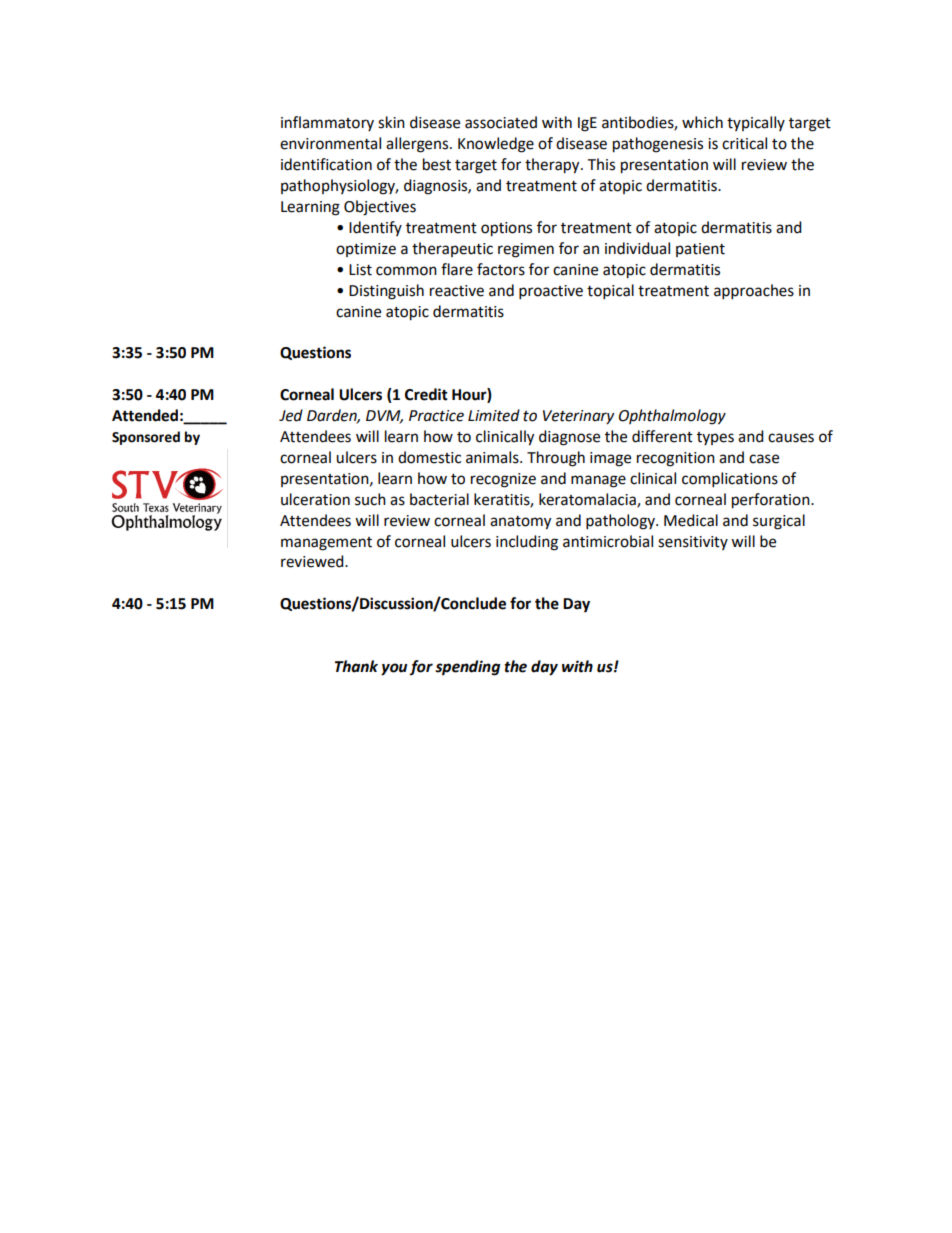 The image size is (952, 1233). I want to click on List, so click(360, 270).
